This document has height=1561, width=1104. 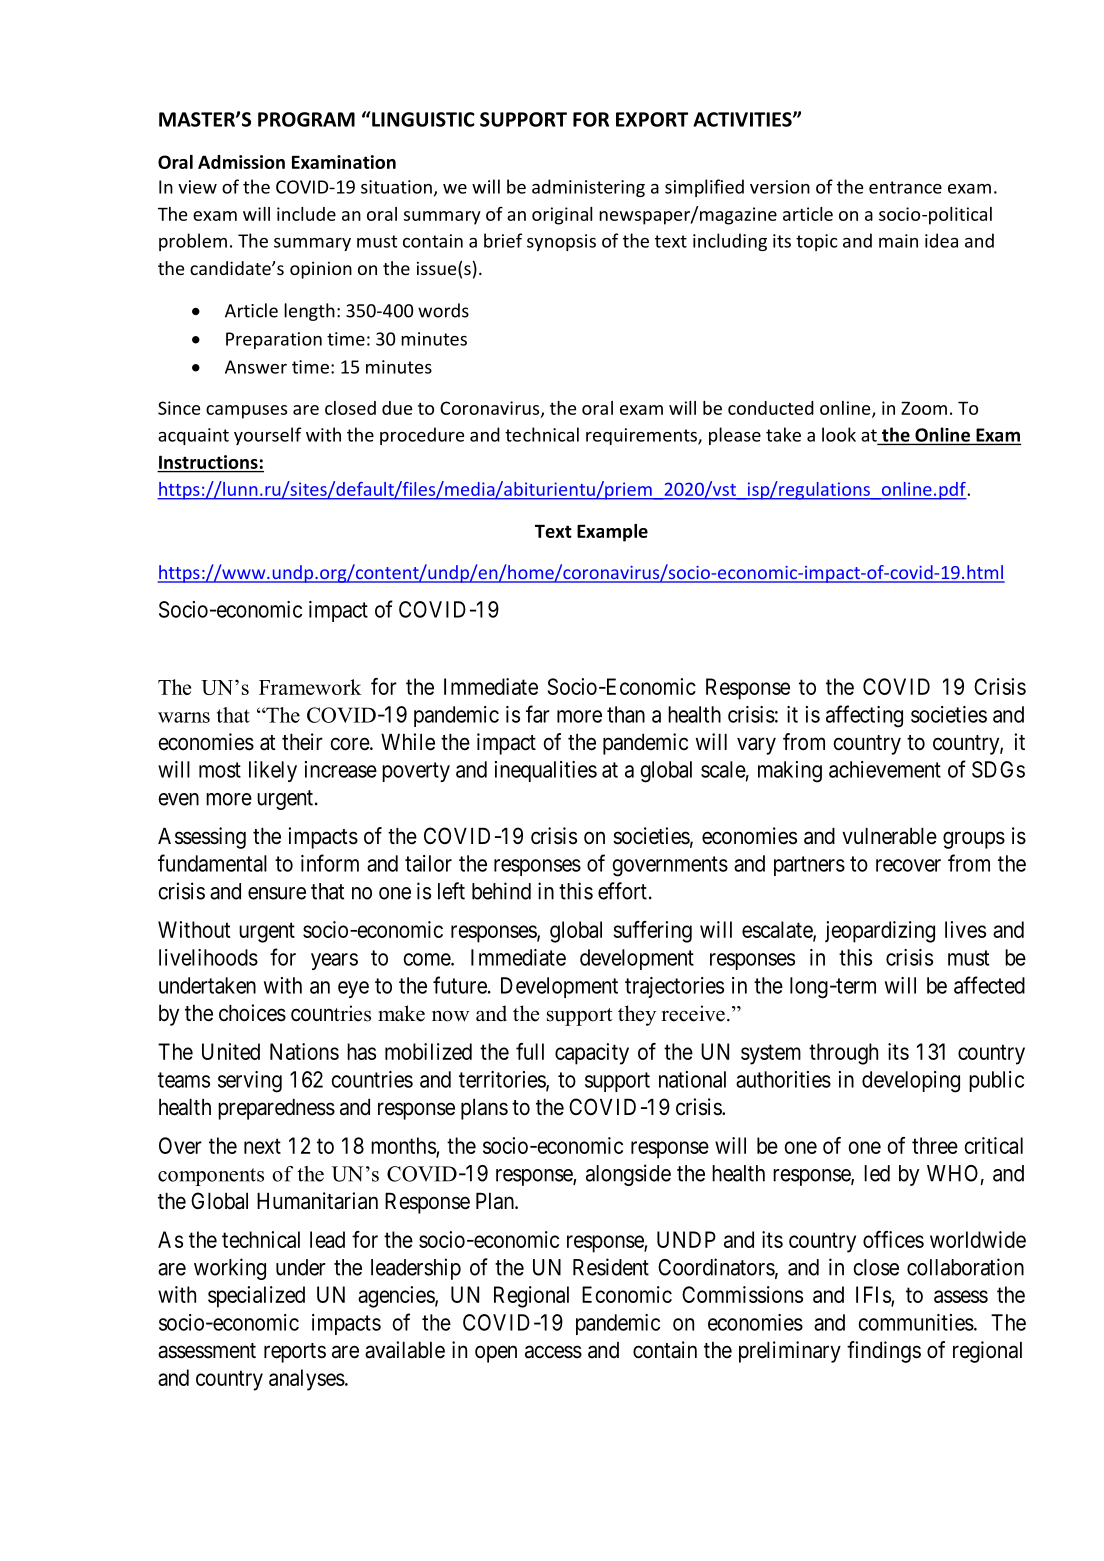 What do you see at coordinates (268, 436) in the document?
I see `yourself` at bounding box center [268, 436].
